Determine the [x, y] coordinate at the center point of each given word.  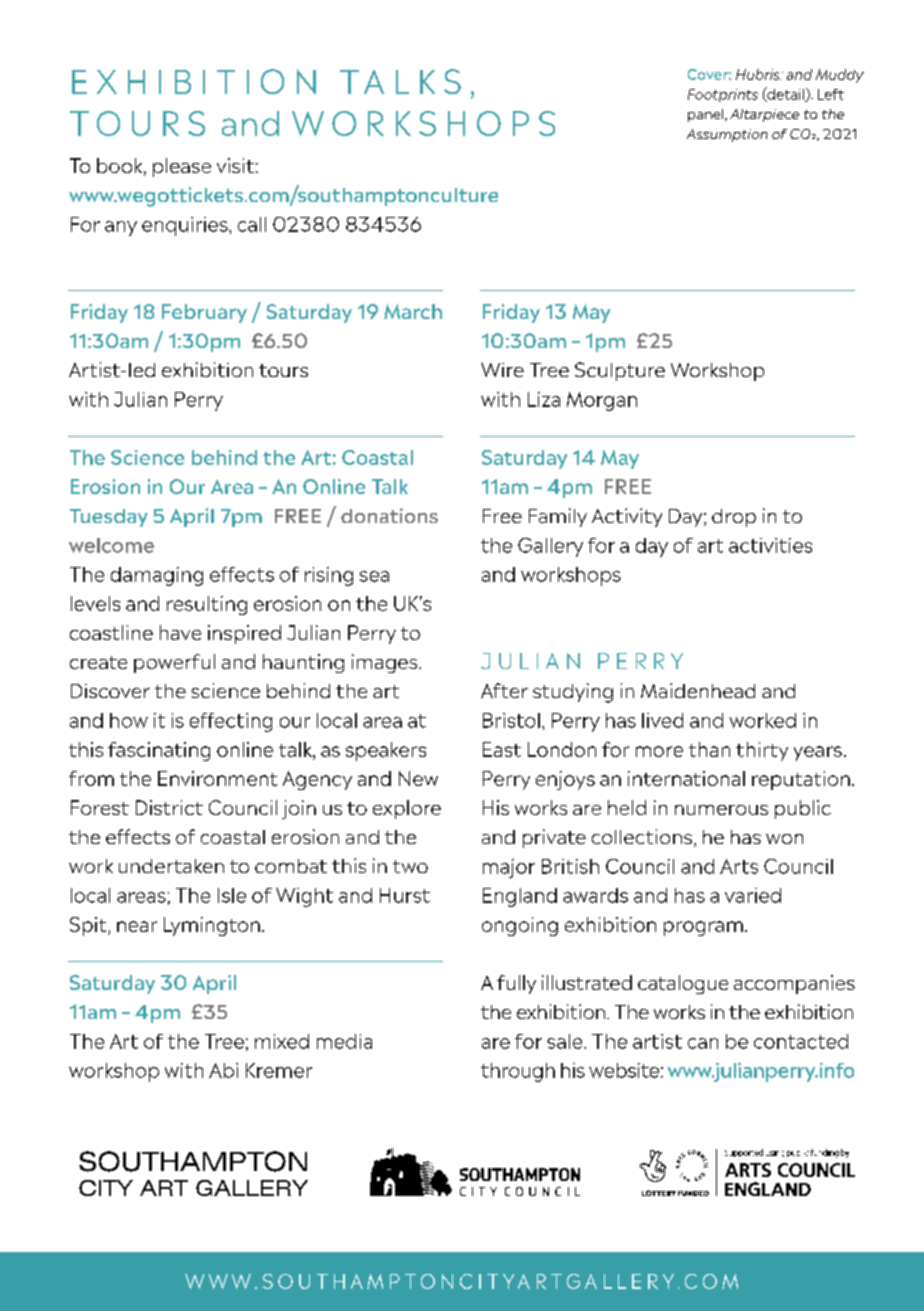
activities [770, 545]
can [703, 1043]
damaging [157, 576]
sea [374, 576]
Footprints [723, 95]
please [182, 167]
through [518, 1072]
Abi [223, 1070]
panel [707, 115]
